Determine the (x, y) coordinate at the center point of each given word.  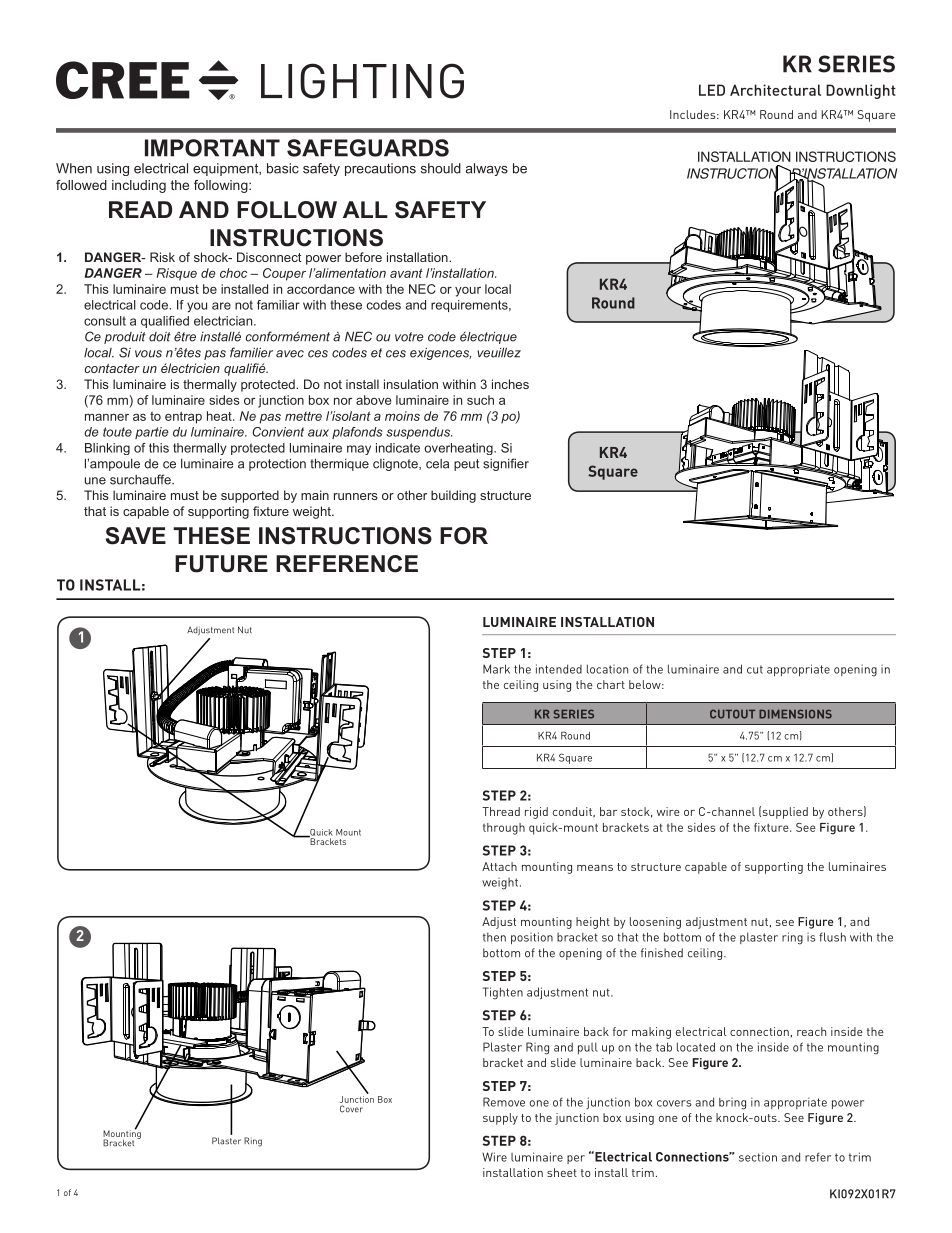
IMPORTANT (212, 148)
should (441, 168)
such (480, 400)
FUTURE (221, 564)
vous (148, 354)
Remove (504, 1102)
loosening (655, 923)
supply (500, 1119)
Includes (694, 114)
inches (510, 384)
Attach (499, 866)
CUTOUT (732, 714)
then (494, 937)
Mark (496, 669)
